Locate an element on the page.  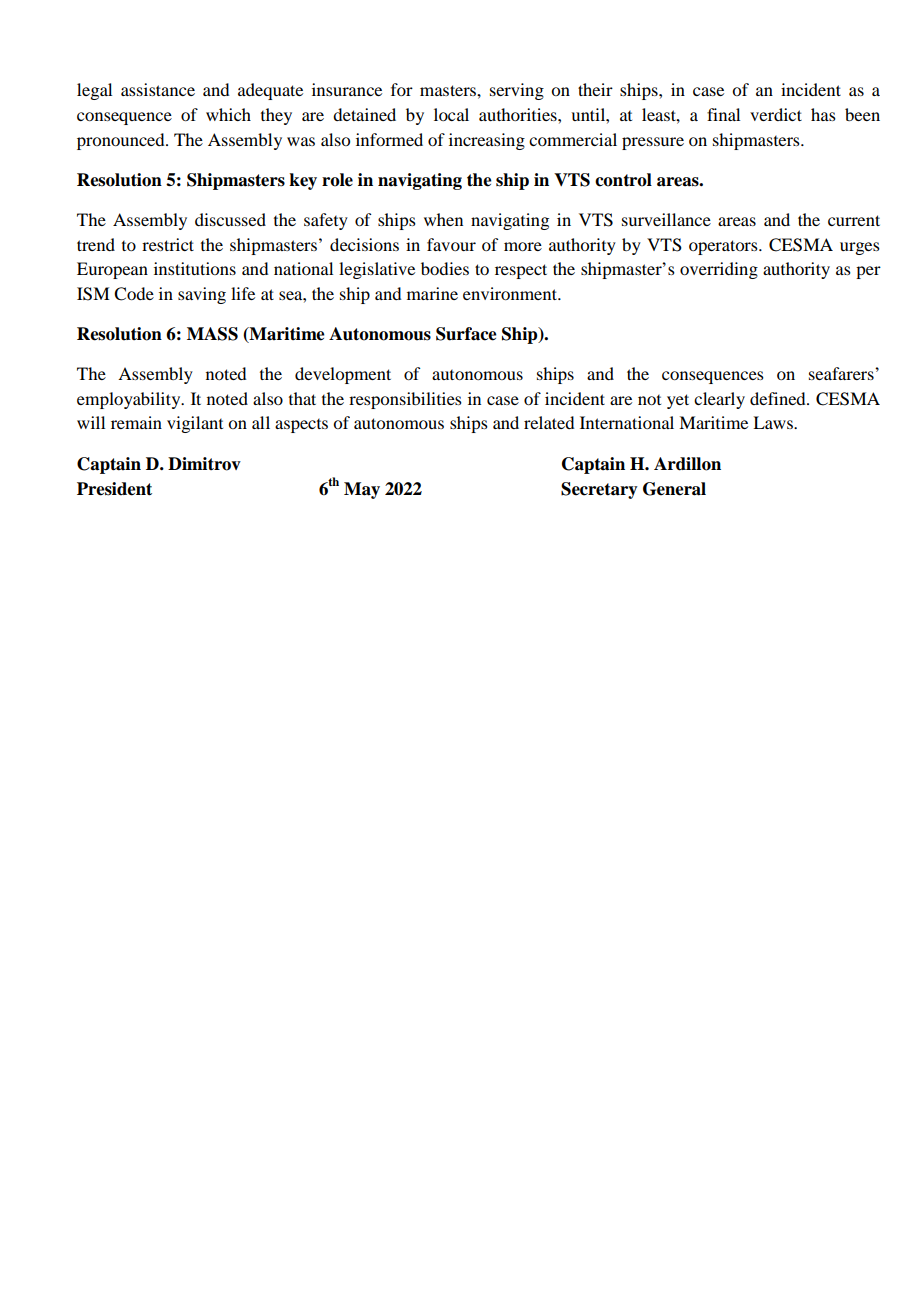
assistance is located at coordinates (158, 89).
